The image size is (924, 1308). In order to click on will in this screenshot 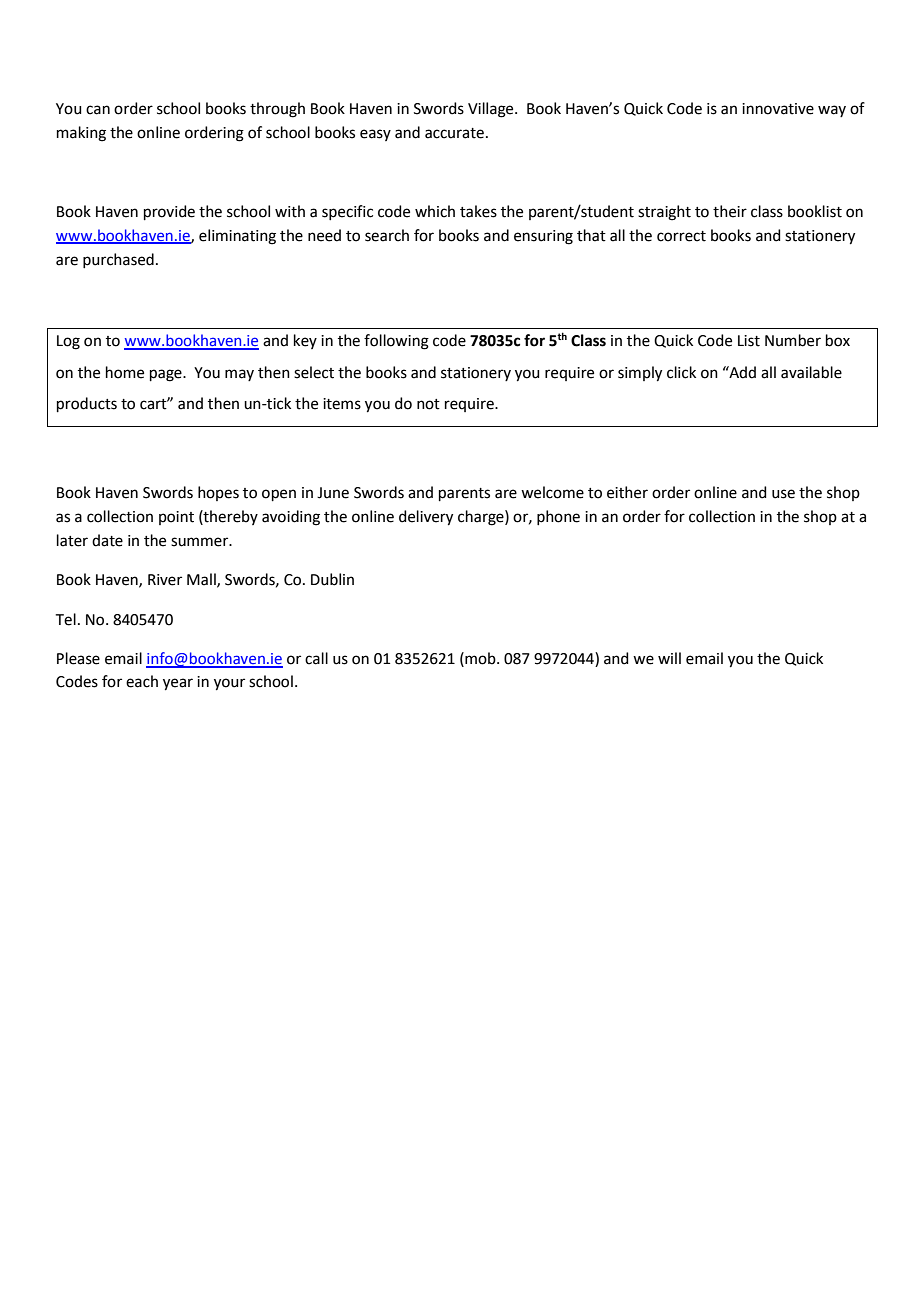, I will do `click(669, 658)`.
